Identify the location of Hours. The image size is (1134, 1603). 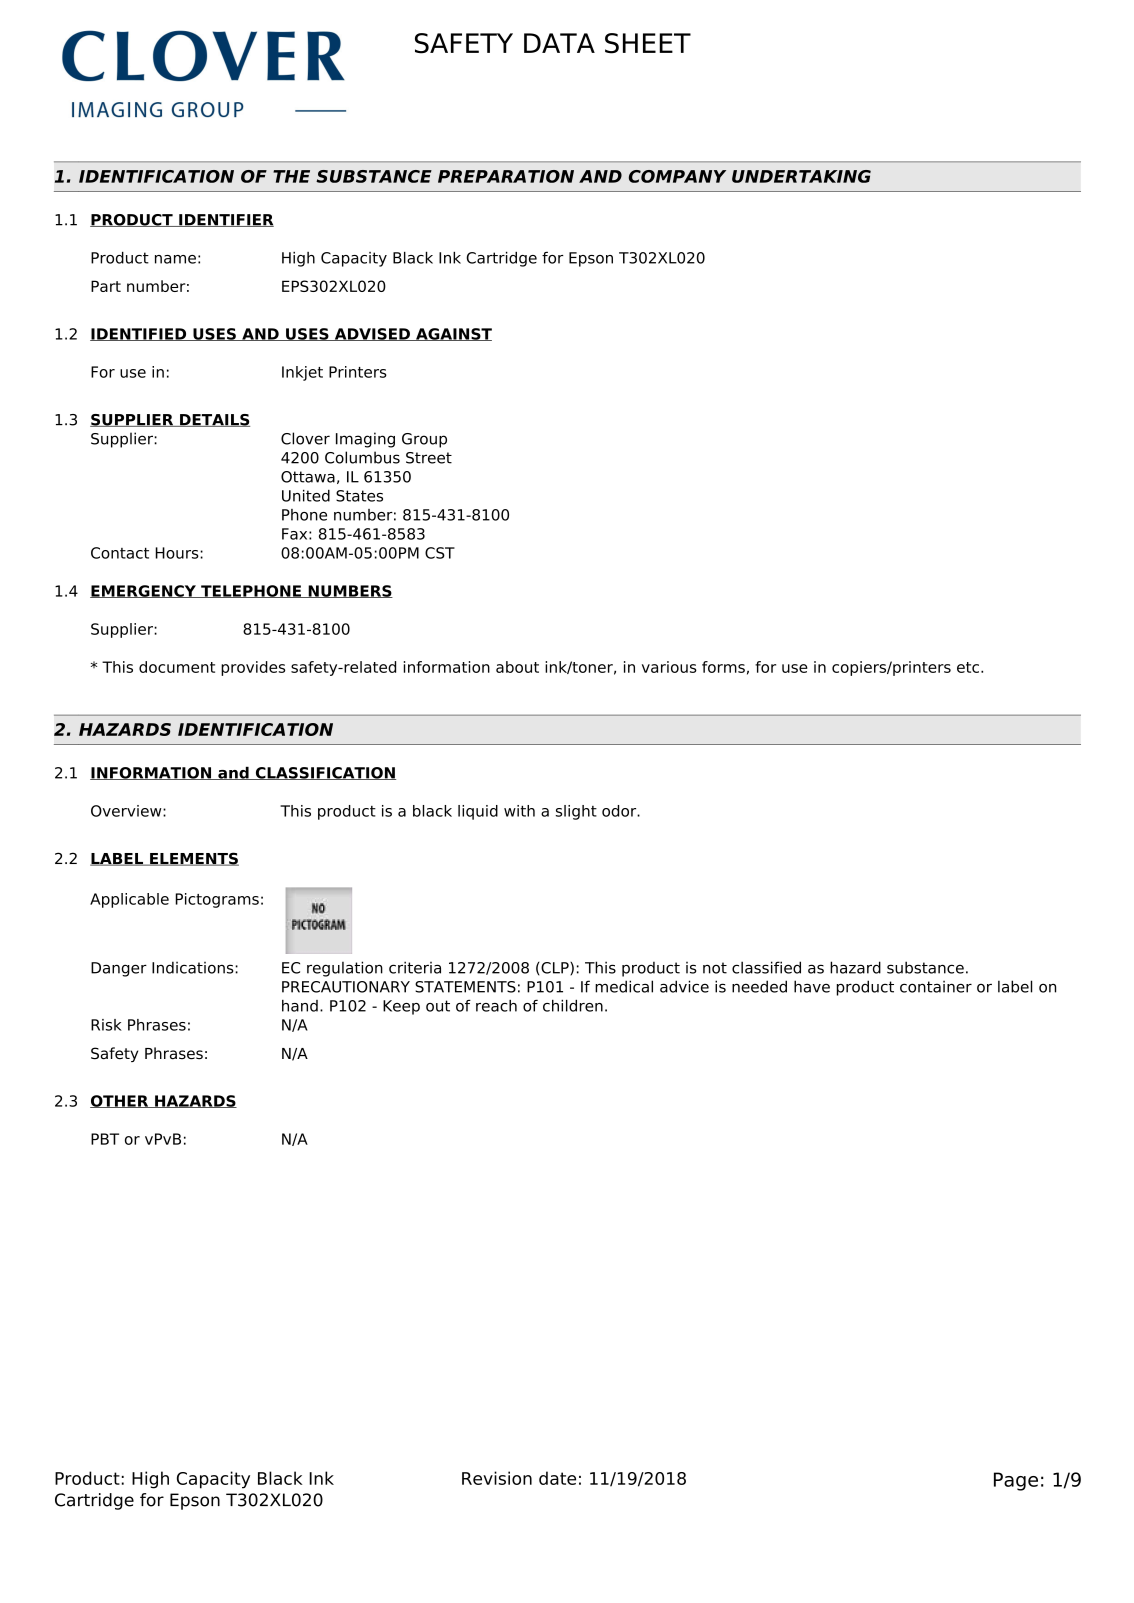
(178, 553).
